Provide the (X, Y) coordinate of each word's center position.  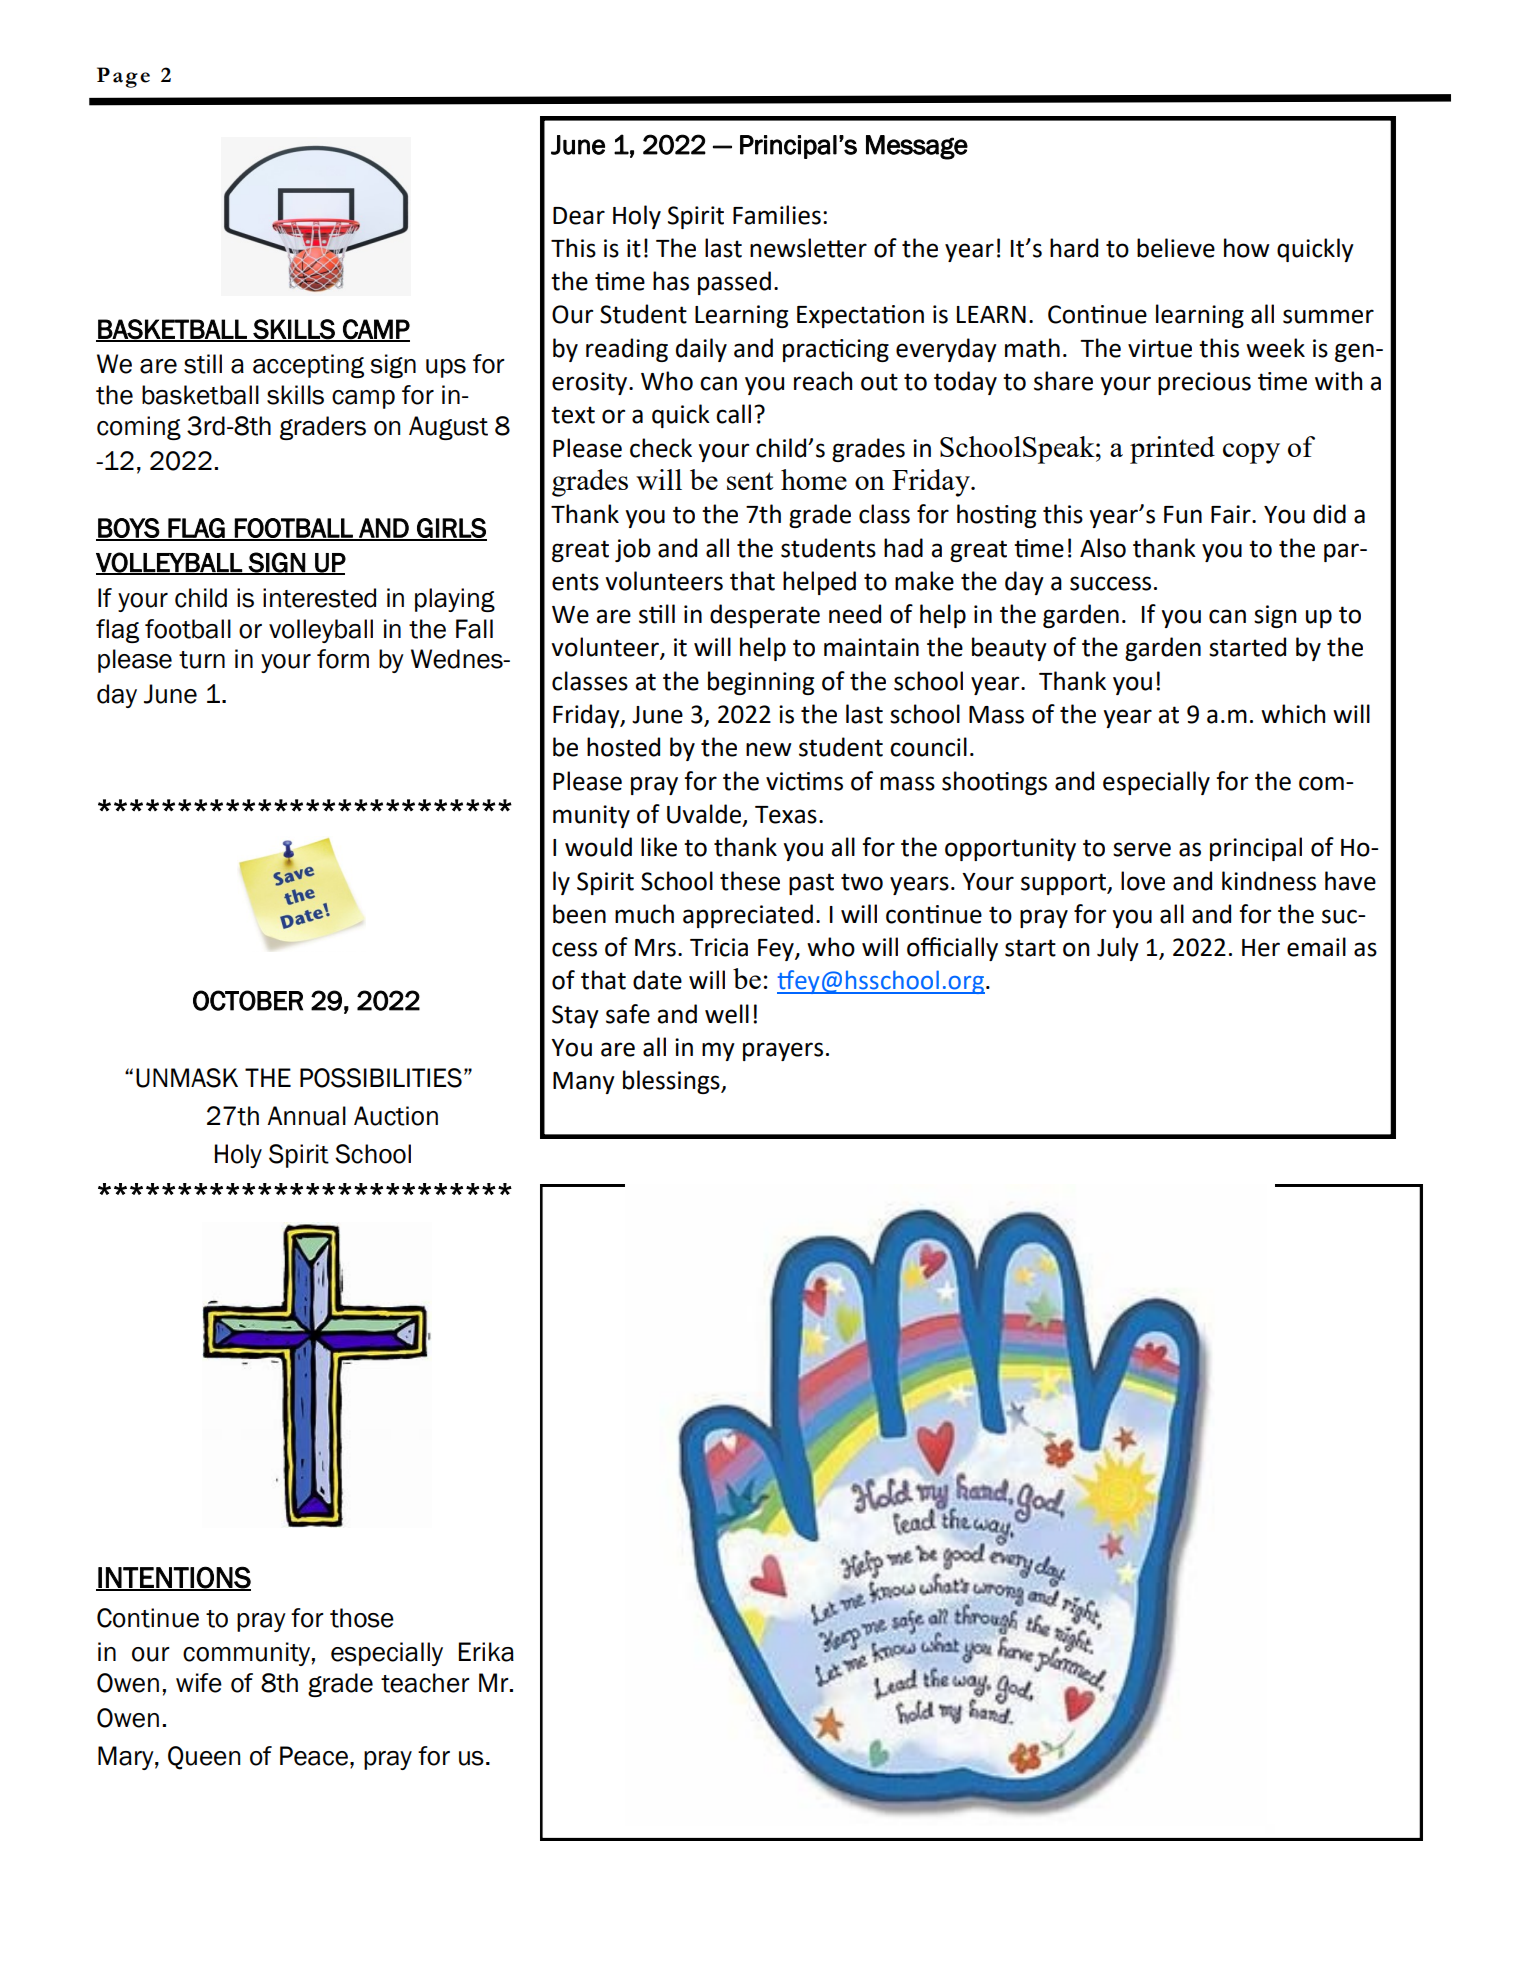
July (1118, 949)
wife (199, 1683)
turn (202, 660)
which (1293, 714)
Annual (306, 1116)
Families (777, 215)
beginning (761, 683)
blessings (672, 1082)
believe (1176, 248)
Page (123, 77)
